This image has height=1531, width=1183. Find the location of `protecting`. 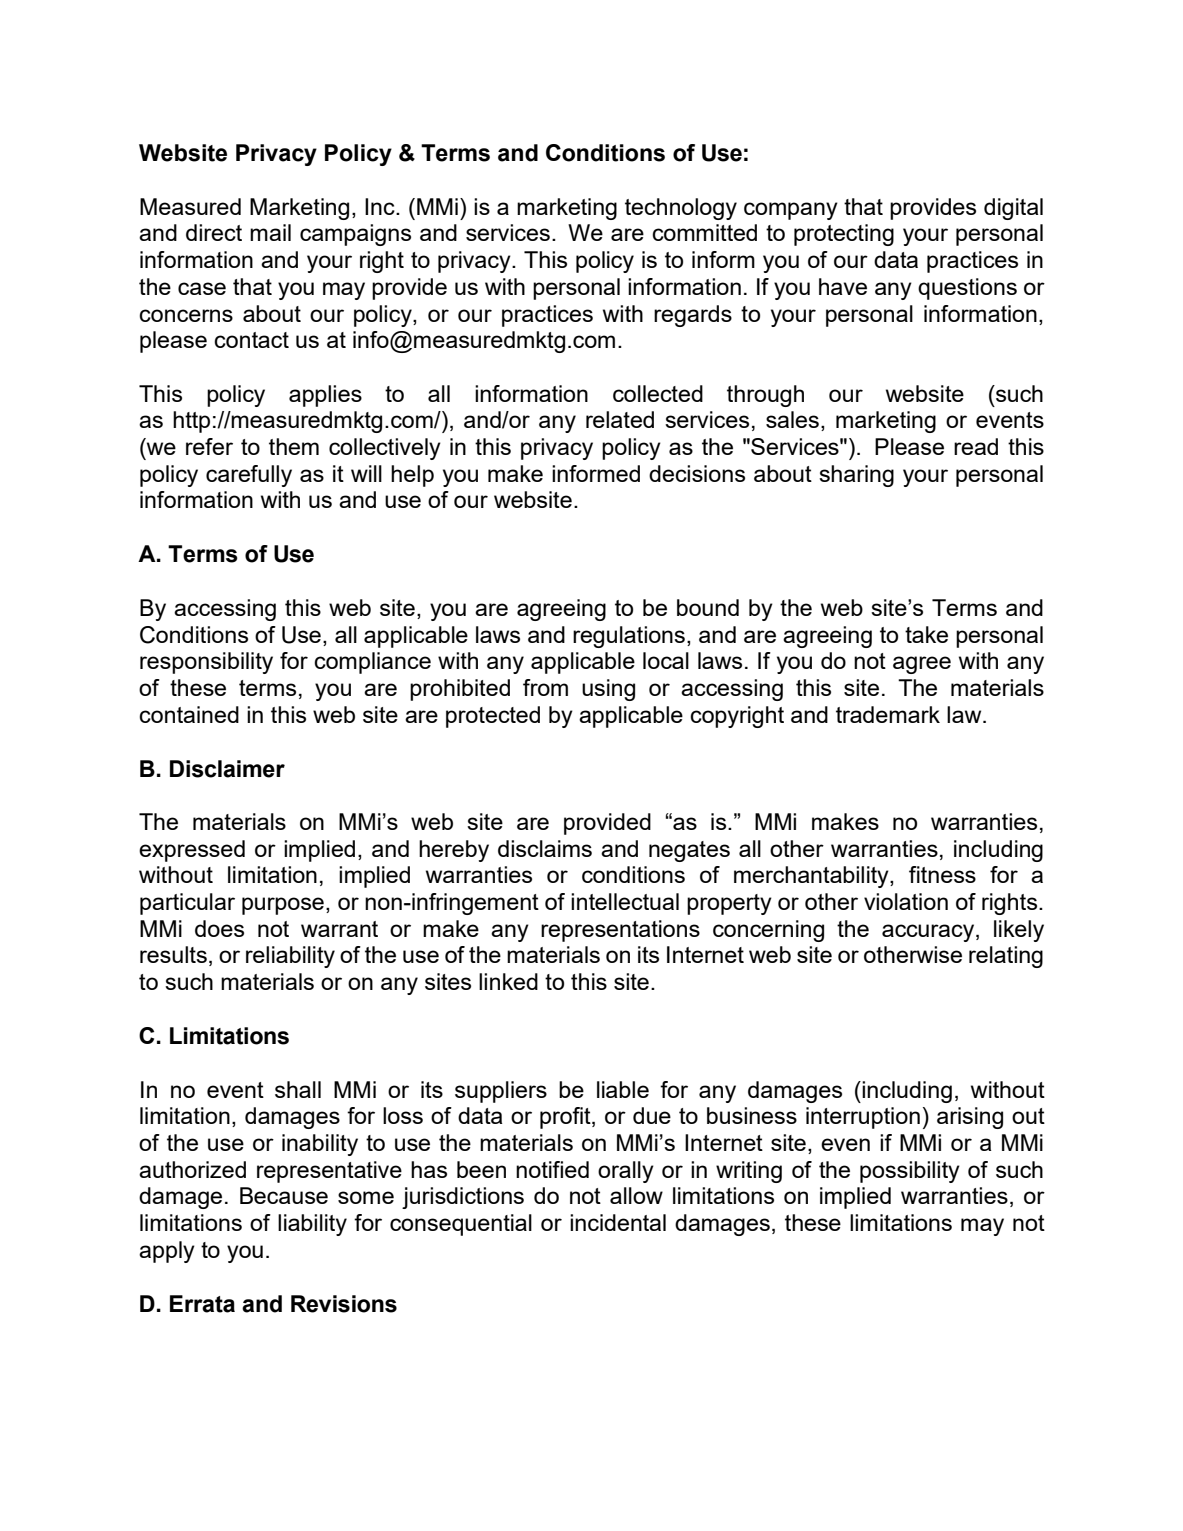

protecting is located at coordinates (844, 235).
